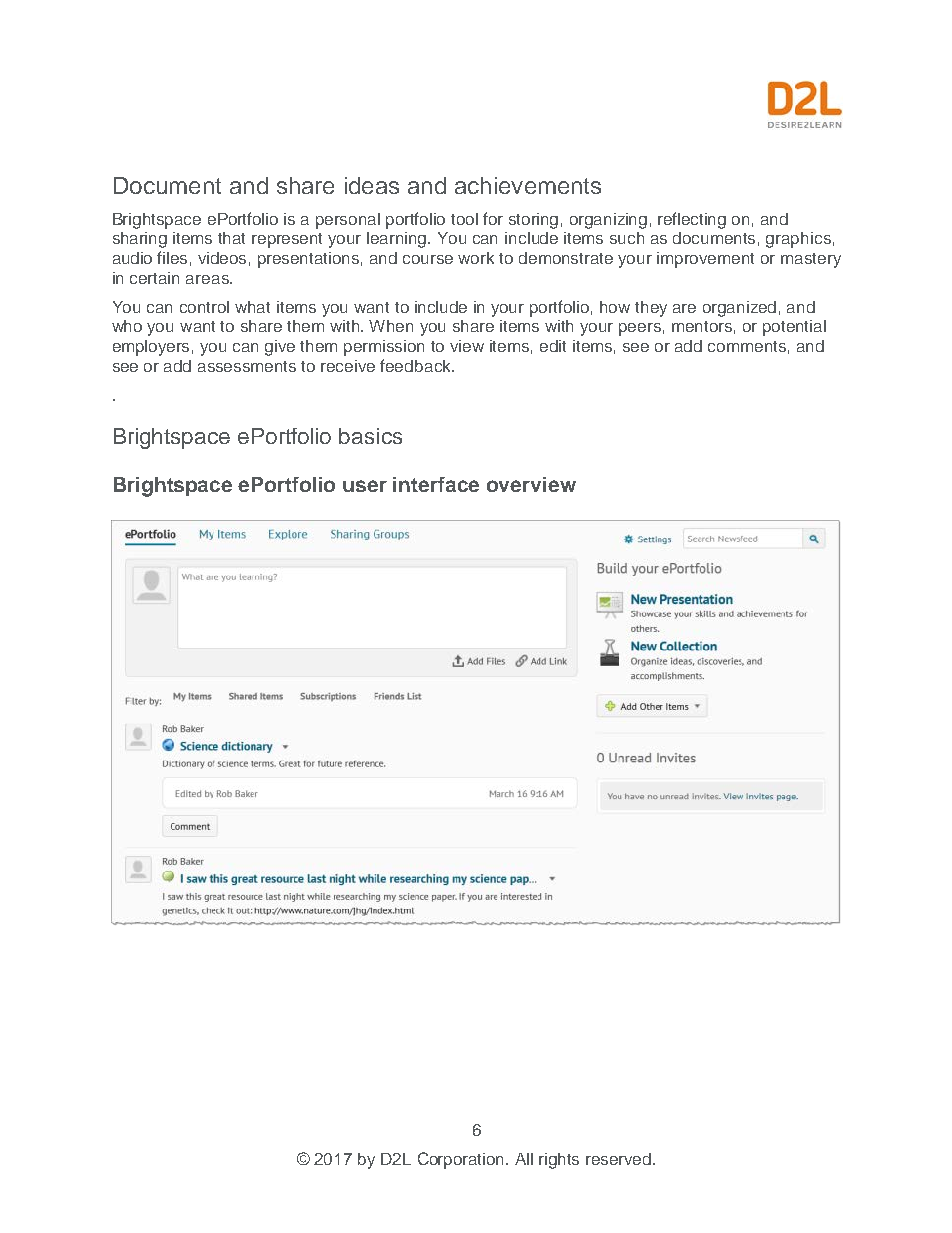 This screenshot has height=1233, width=952. What do you see at coordinates (524, 1159) in the screenshot?
I see `All` at bounding box center [524, 1159].
